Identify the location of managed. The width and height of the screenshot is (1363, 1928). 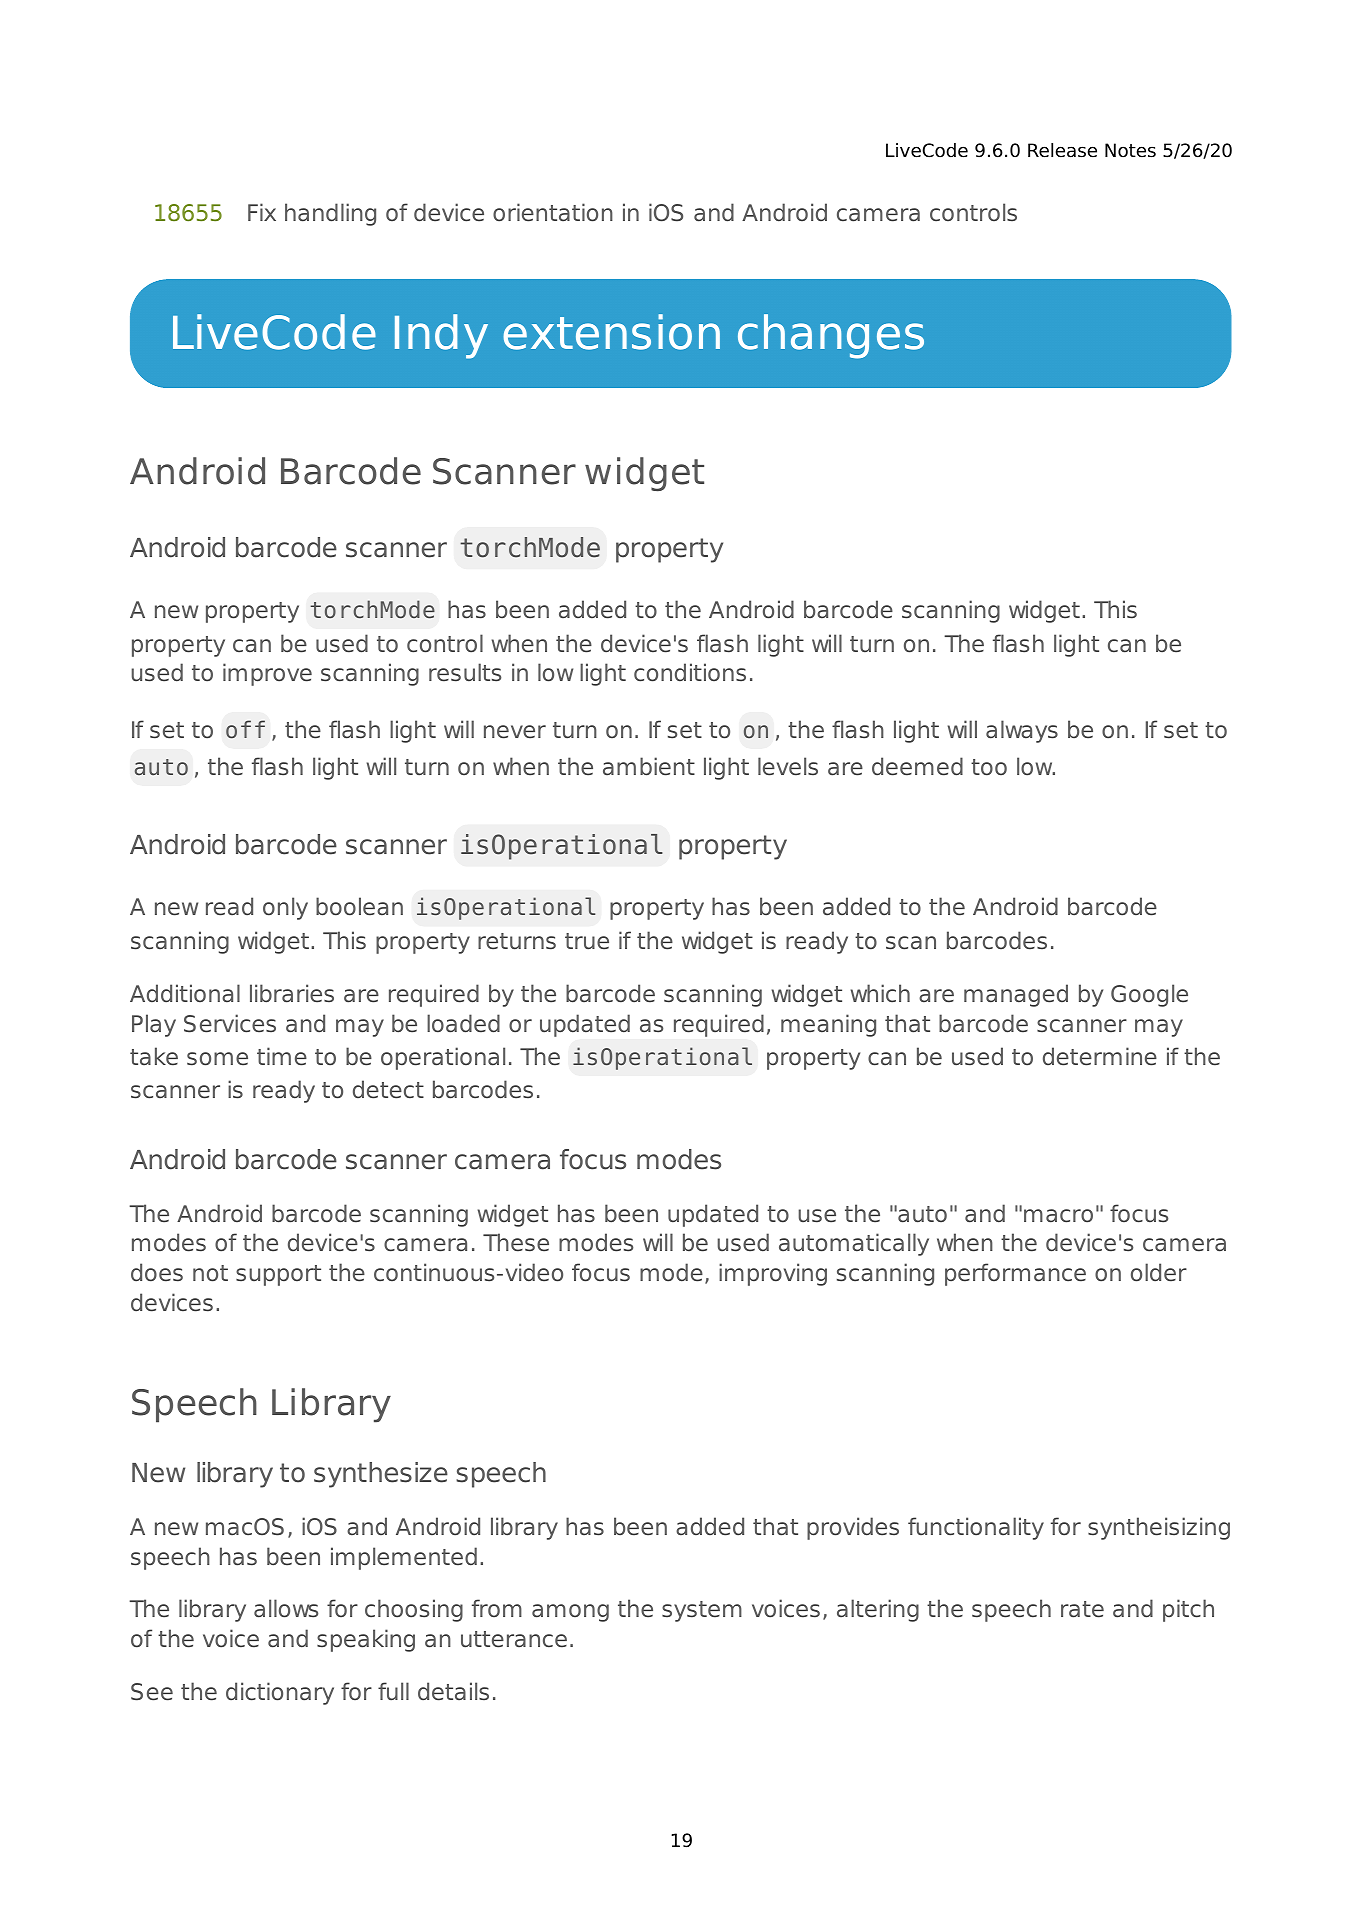
(1016, 995).
